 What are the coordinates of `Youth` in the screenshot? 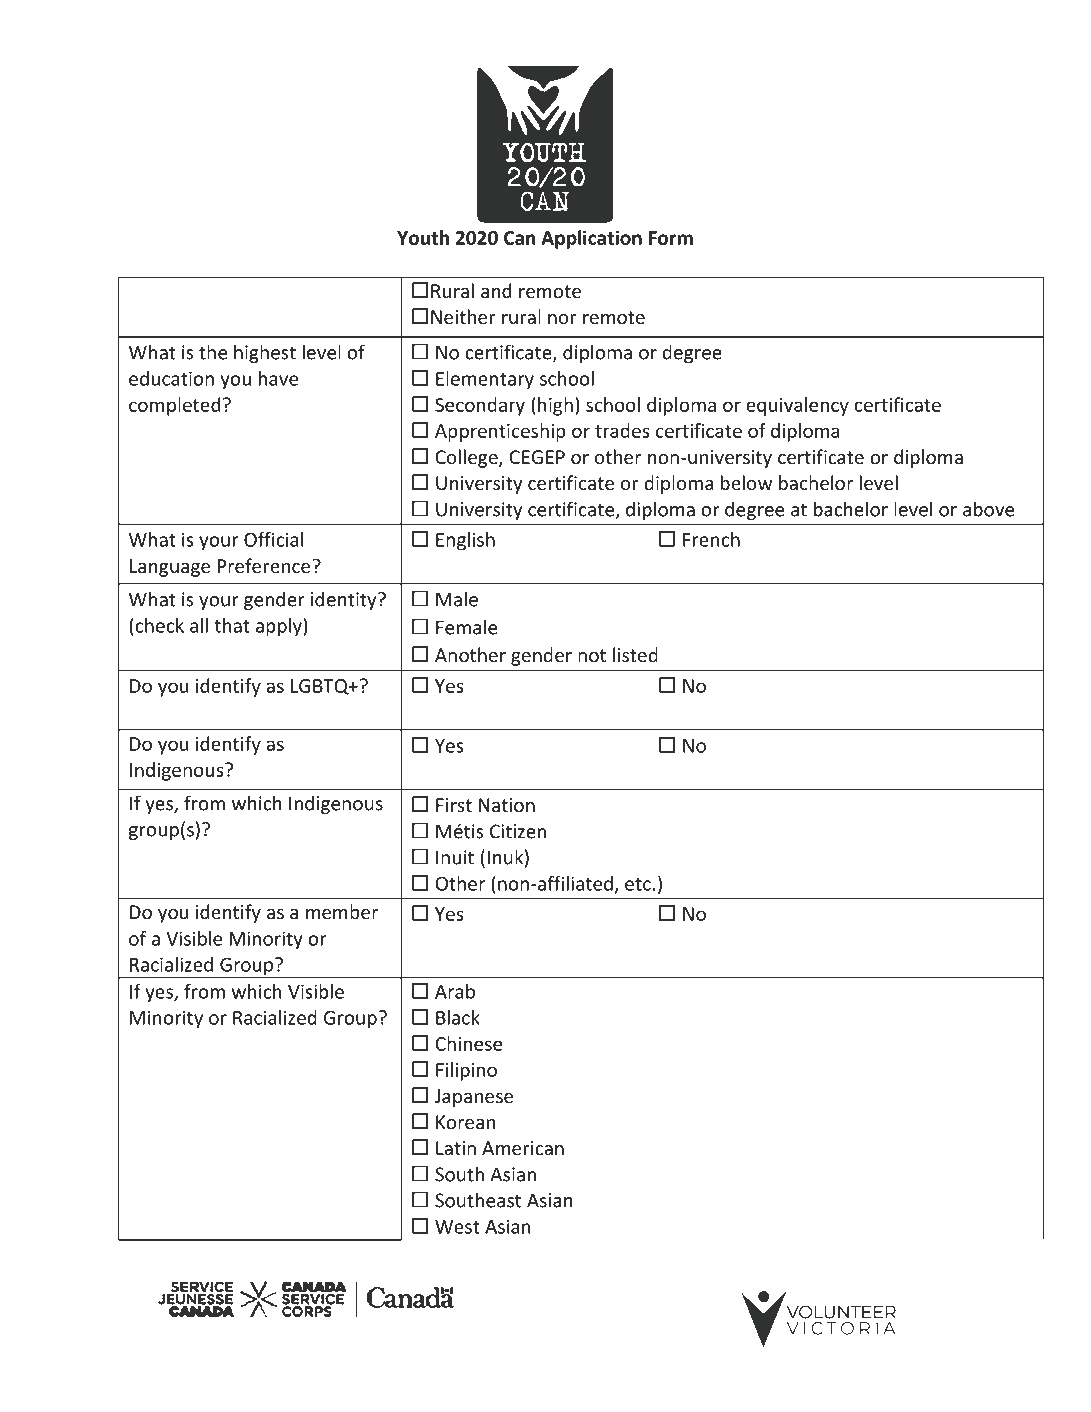 It's located at (423, 237).
